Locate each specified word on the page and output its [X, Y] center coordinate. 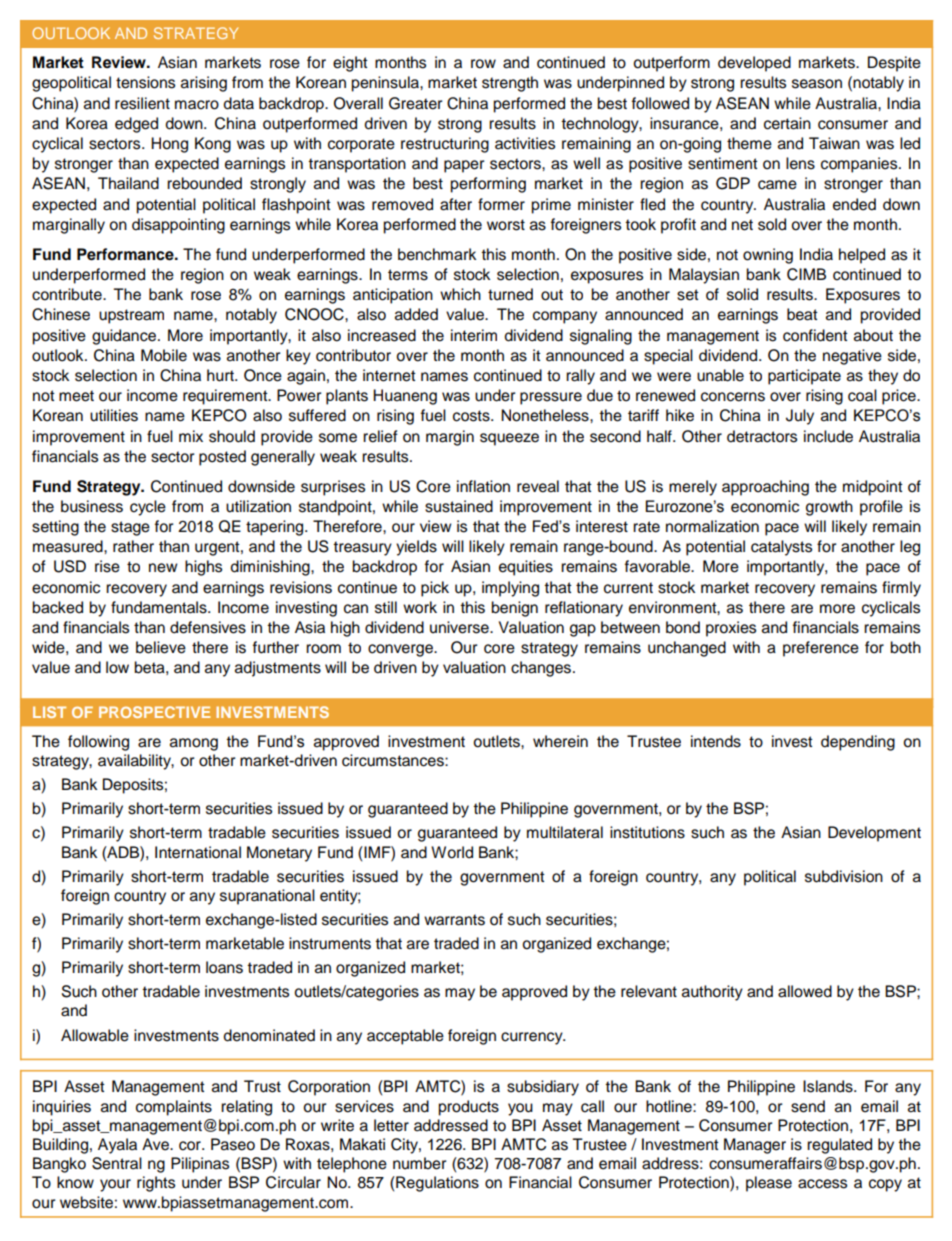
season [817, 84]
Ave [157, 1144]
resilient [142, 103]
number [419, 1163]
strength [510, 84]
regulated [839, 1146]
